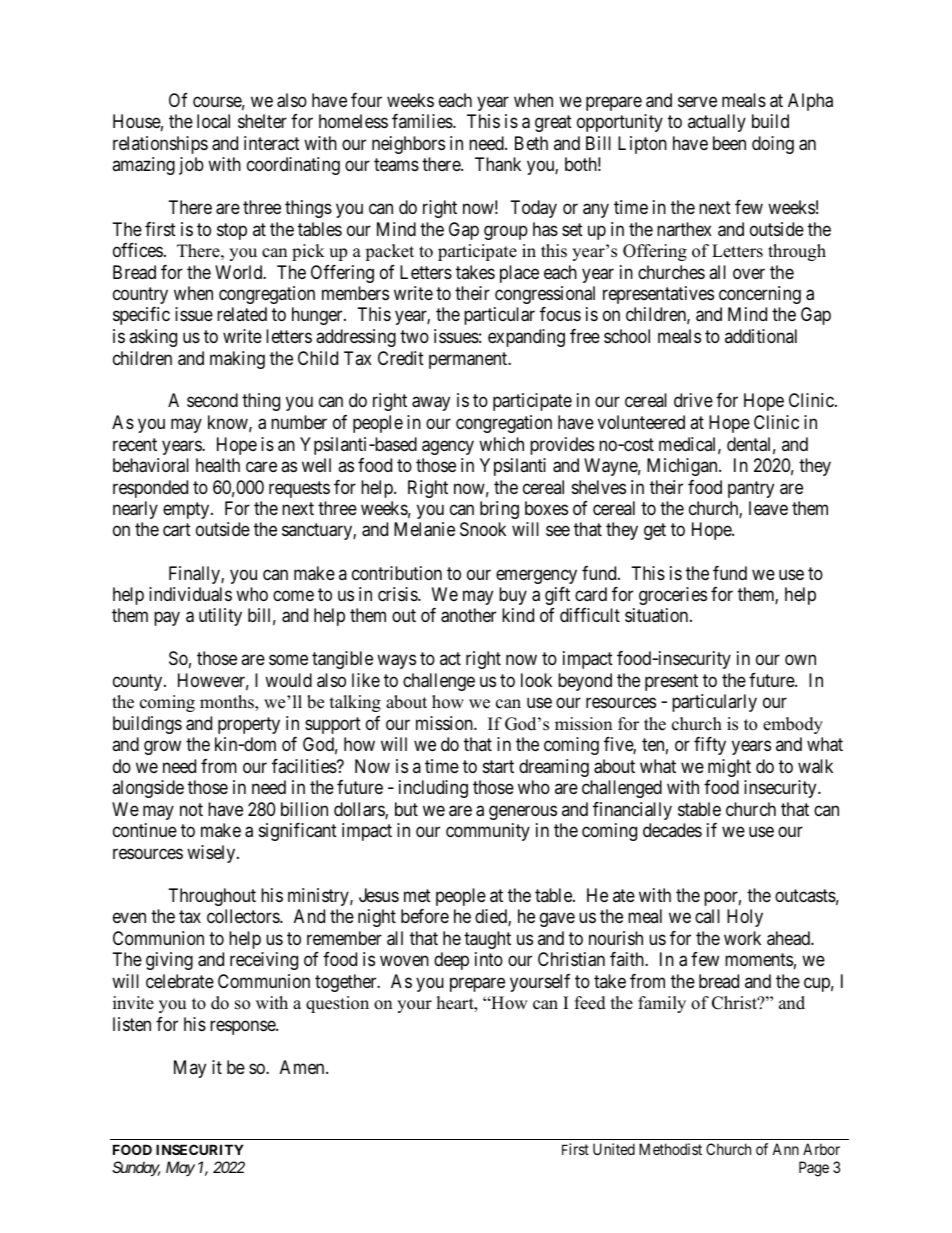 This page has width=952, height=1233. Describe the element at coordinates (468, 615) in the page. I see `another` at that location.
